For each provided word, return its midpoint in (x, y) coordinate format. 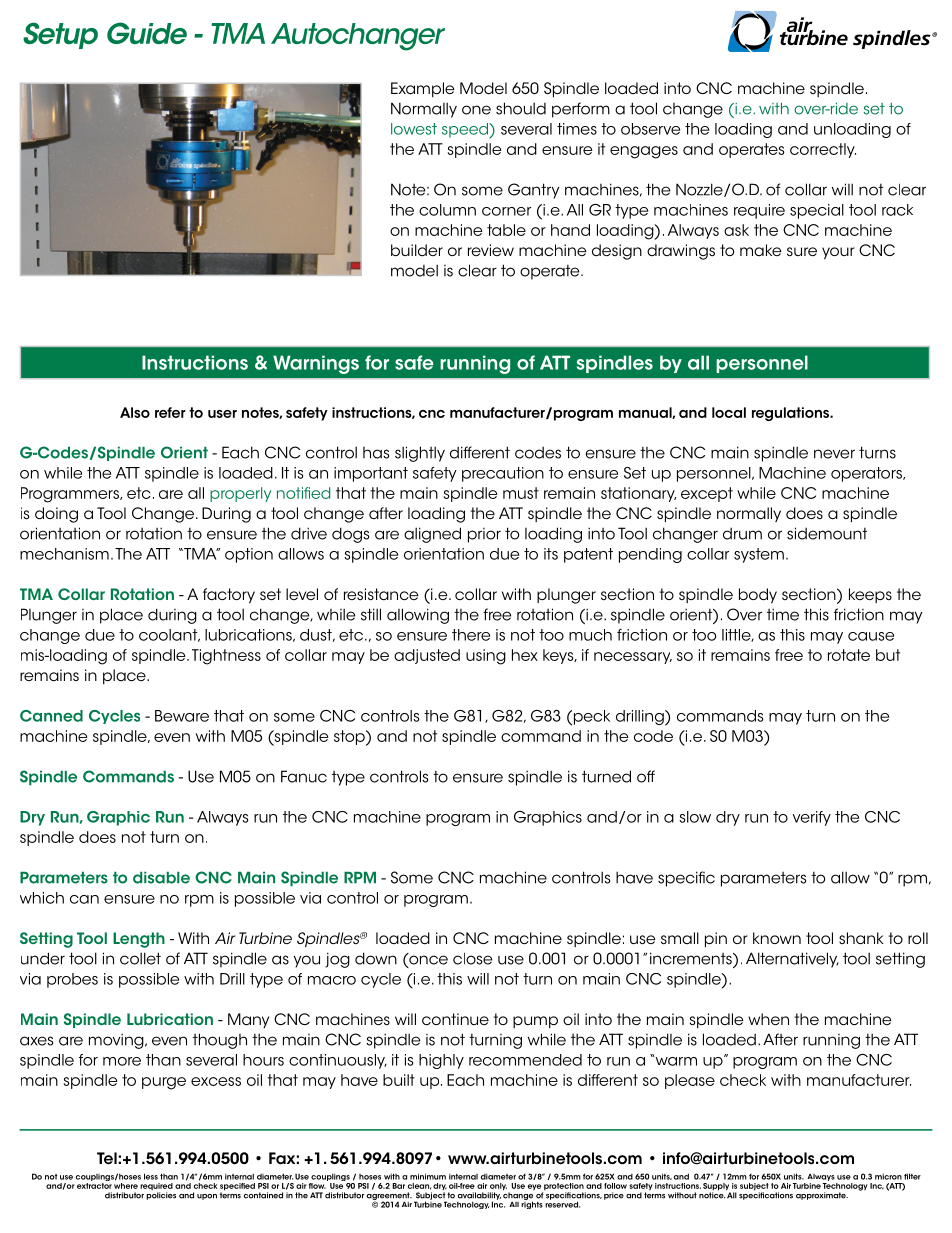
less (151, 1176)
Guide (147, 33)
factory (229, 595)
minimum (428, 1176)
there (471, 635)
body (758, 595)
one (476, 110)
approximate (822, 1196)
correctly (823, 150)
